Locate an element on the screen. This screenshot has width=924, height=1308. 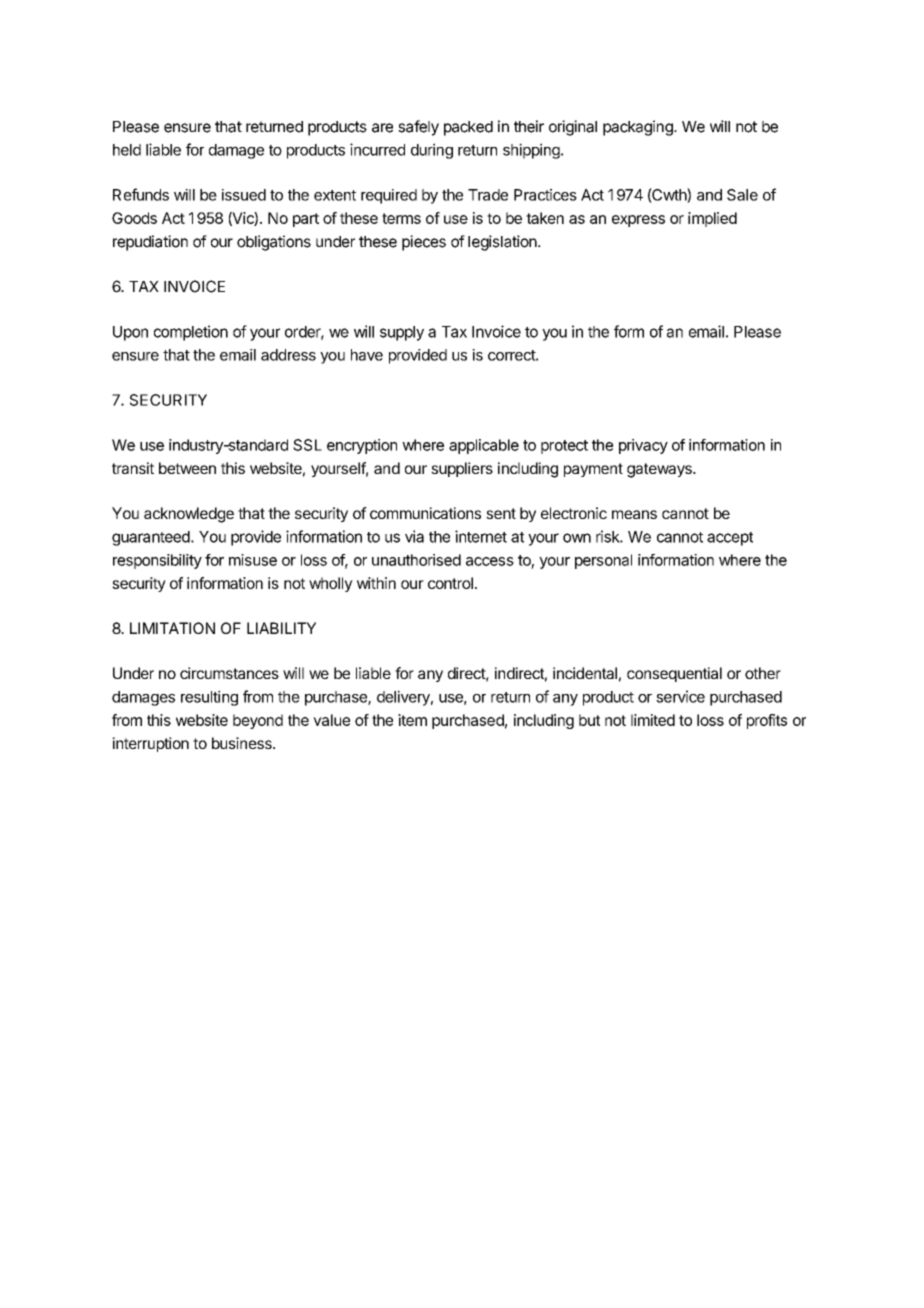
privacy is located at coordinates (643, 446).
